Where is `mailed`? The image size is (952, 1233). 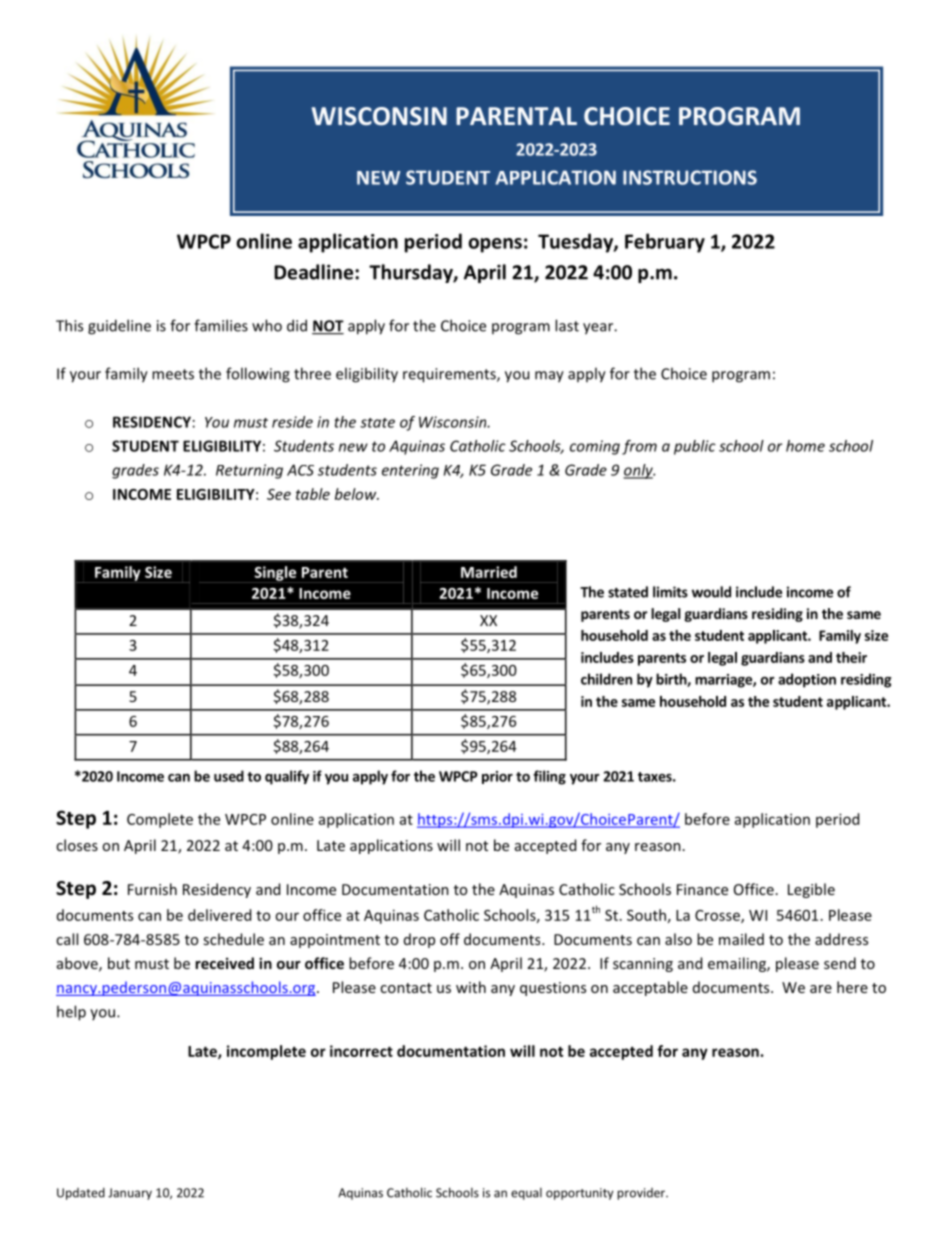
mailed is located at coordinates (741, 939).
